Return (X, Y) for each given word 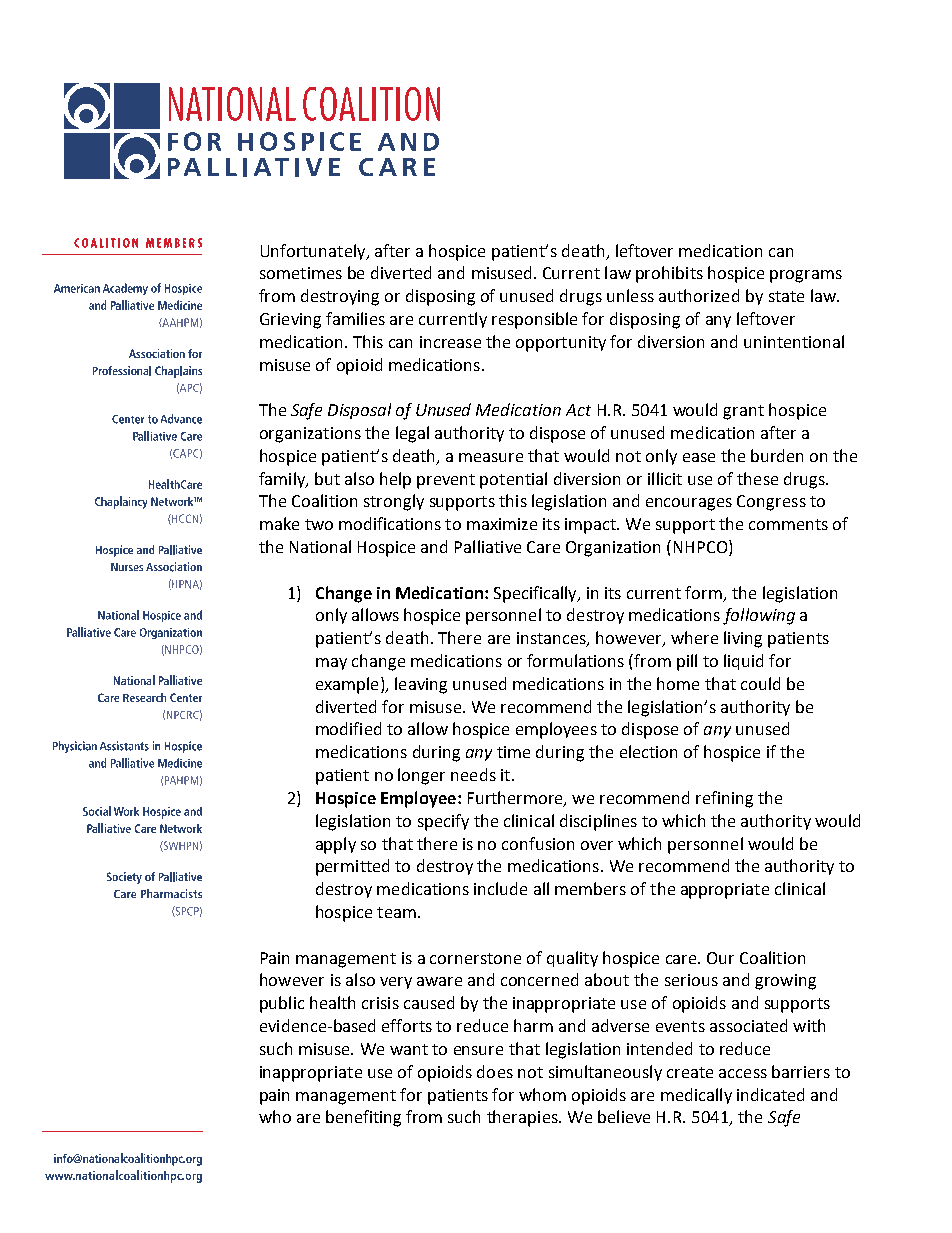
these (757, 478)
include (500, 888)
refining (724, 799)
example (347, 685)
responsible (534, 320)
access (743, 1073)
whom (542, 1094)
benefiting (363, 1118)
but (327, 478)
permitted (352, 867)
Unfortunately (314, 252)
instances (552, 639)
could (760, 683)
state (786, 296)
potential (513, 480)
